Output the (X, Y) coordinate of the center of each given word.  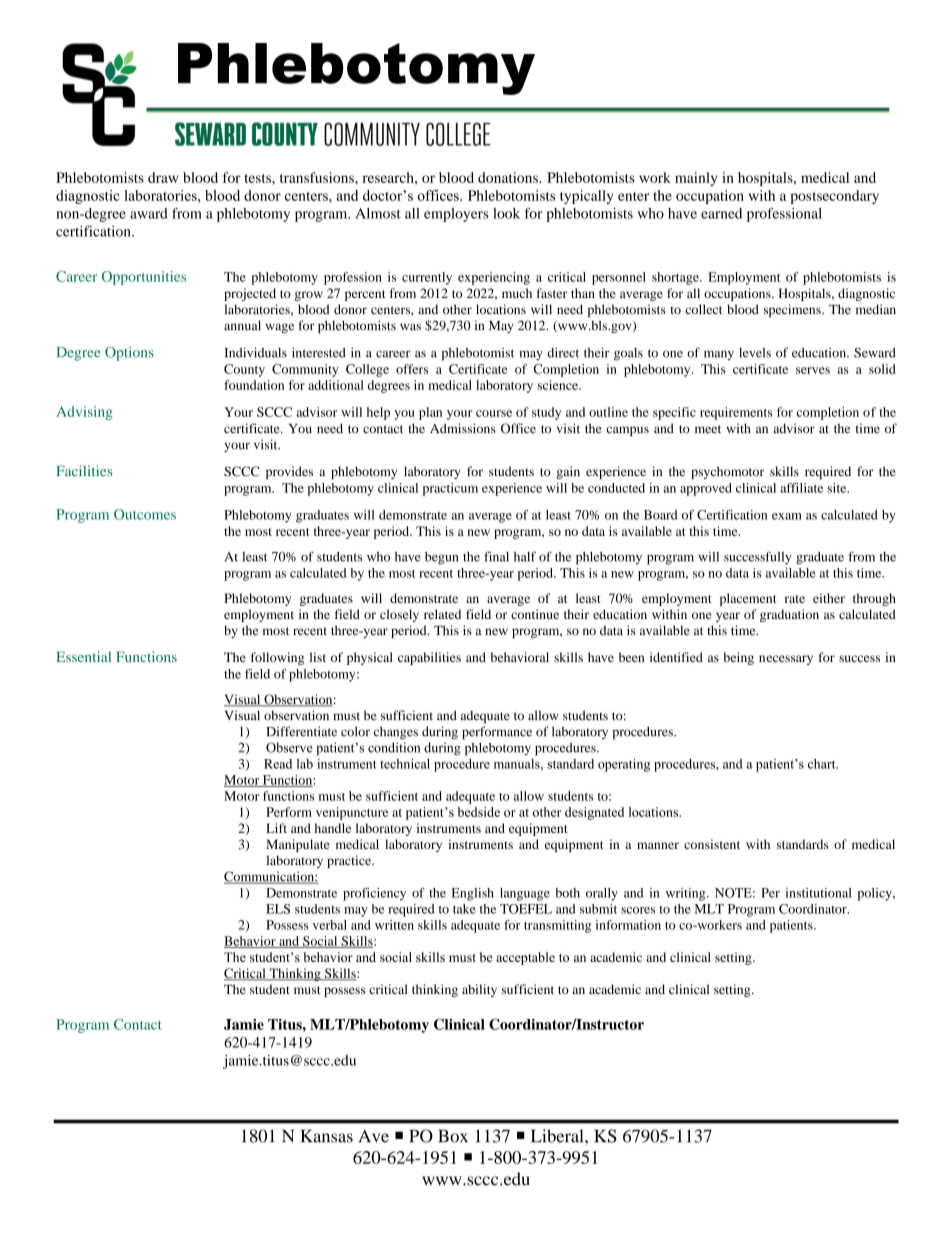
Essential (83, 656)
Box (453, 1136)
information (628, 925)
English (473, 894)
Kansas (327, 1136)
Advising (84, 413)
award (149, 213)
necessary (786, 660)
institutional (819, 893)
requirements (736, 413)
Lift (276, 828)
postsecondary (834, 197)
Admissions (463, 428)
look (506, 213)
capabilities (429, 658)
